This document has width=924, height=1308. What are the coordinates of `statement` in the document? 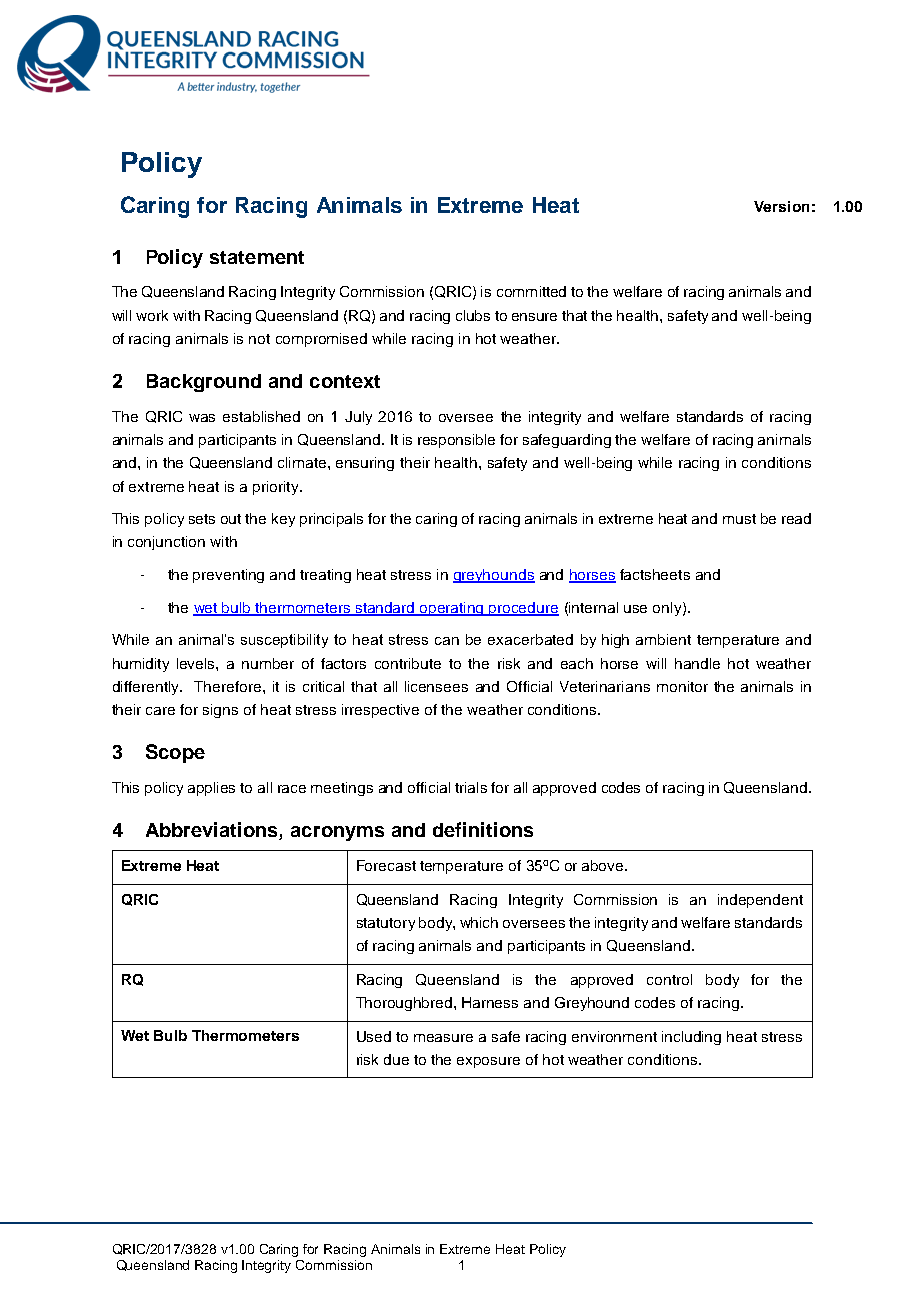 It's located at (257, 257).
